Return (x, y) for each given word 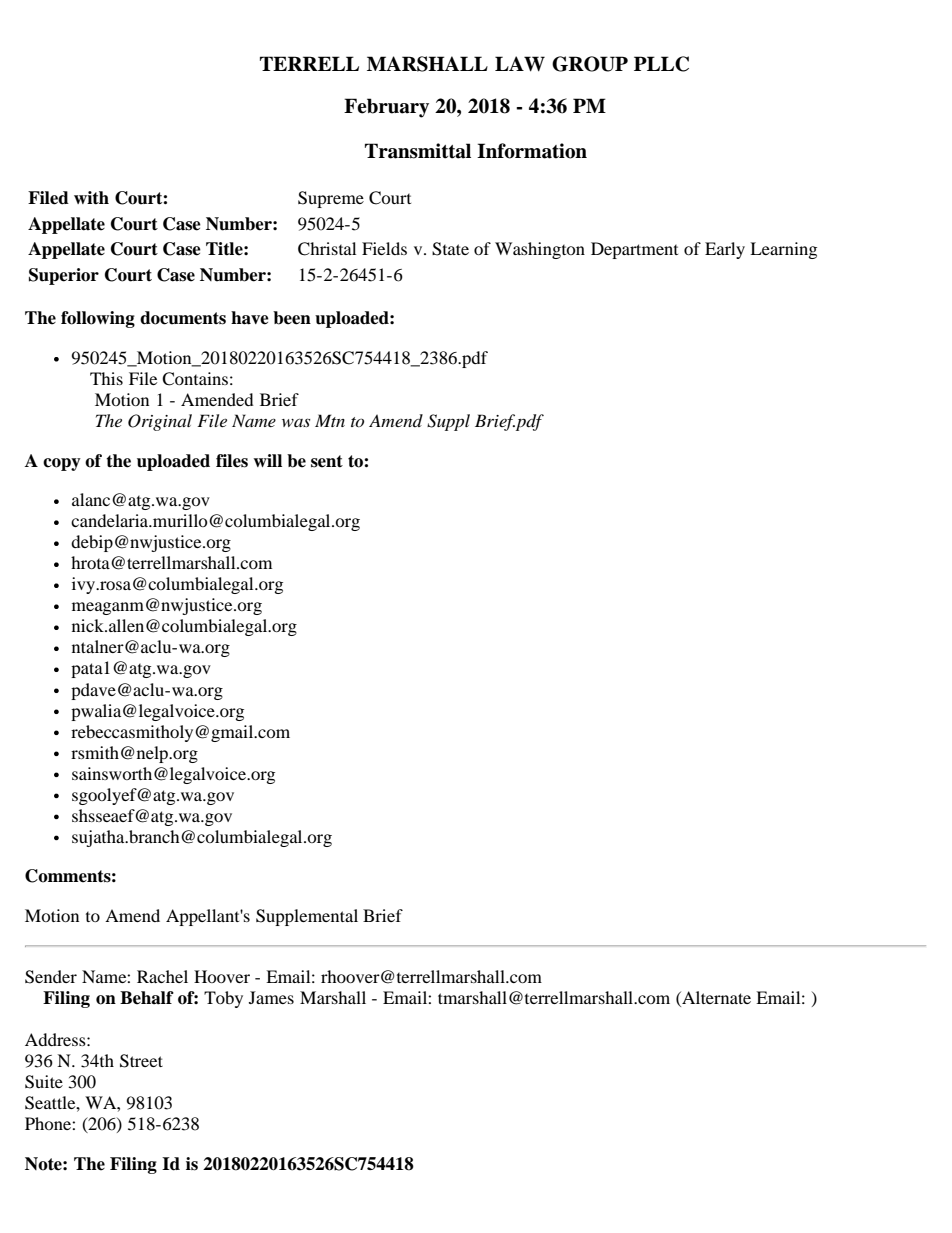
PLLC (661, 64)
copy (62, 464)
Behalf (147, 998)
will (267, 460)
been (292, 318)
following (98, 319)
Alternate (715, 997)
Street (141, 1061)
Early (725, 250)
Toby (223, 999)
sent (327, 461)
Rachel (162, 976)
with (91, 197)
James (271, 997)
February (386, 108)
